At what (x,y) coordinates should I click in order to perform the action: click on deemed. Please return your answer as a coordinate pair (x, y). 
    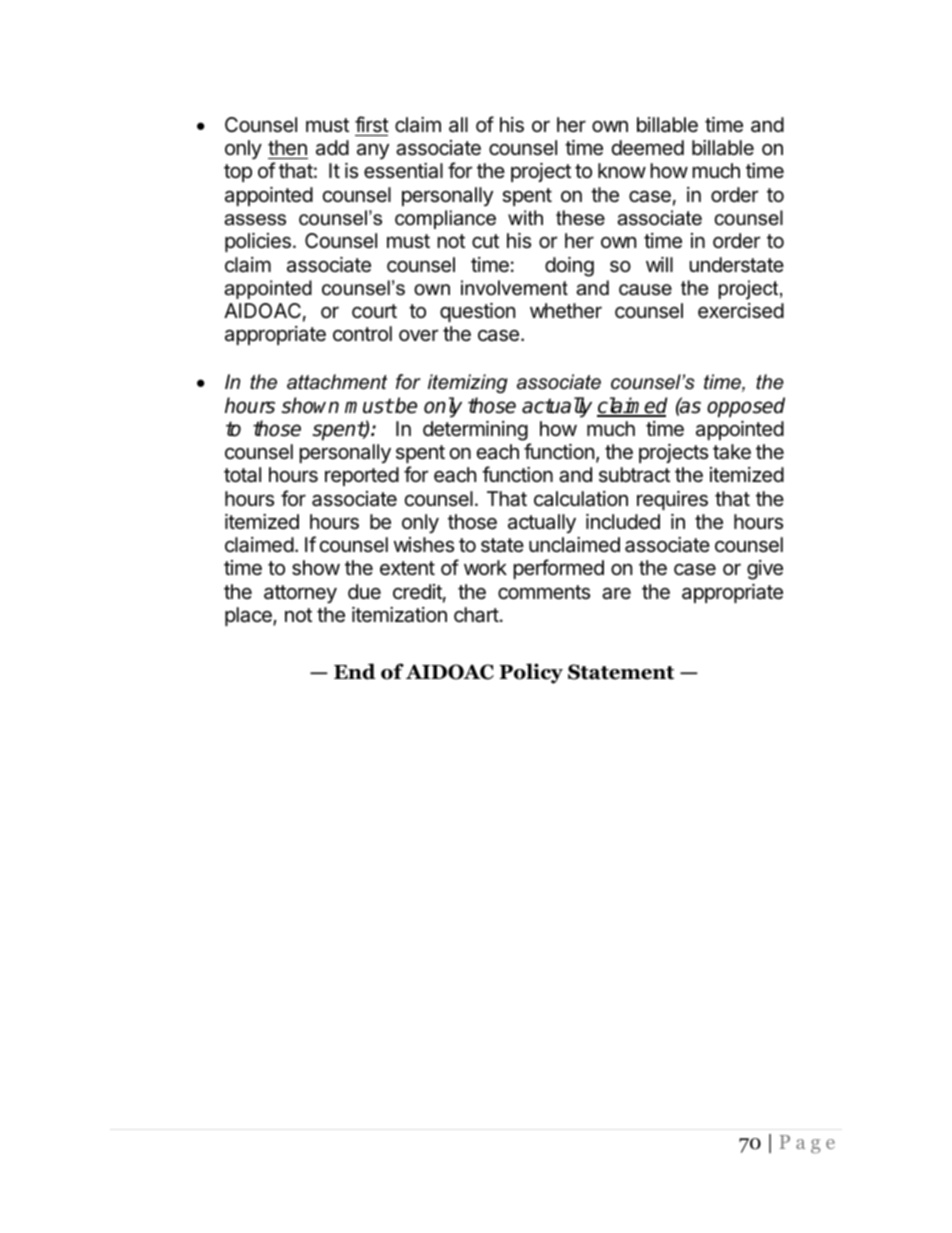
    Looking at the image, I should click on (648, 148).
